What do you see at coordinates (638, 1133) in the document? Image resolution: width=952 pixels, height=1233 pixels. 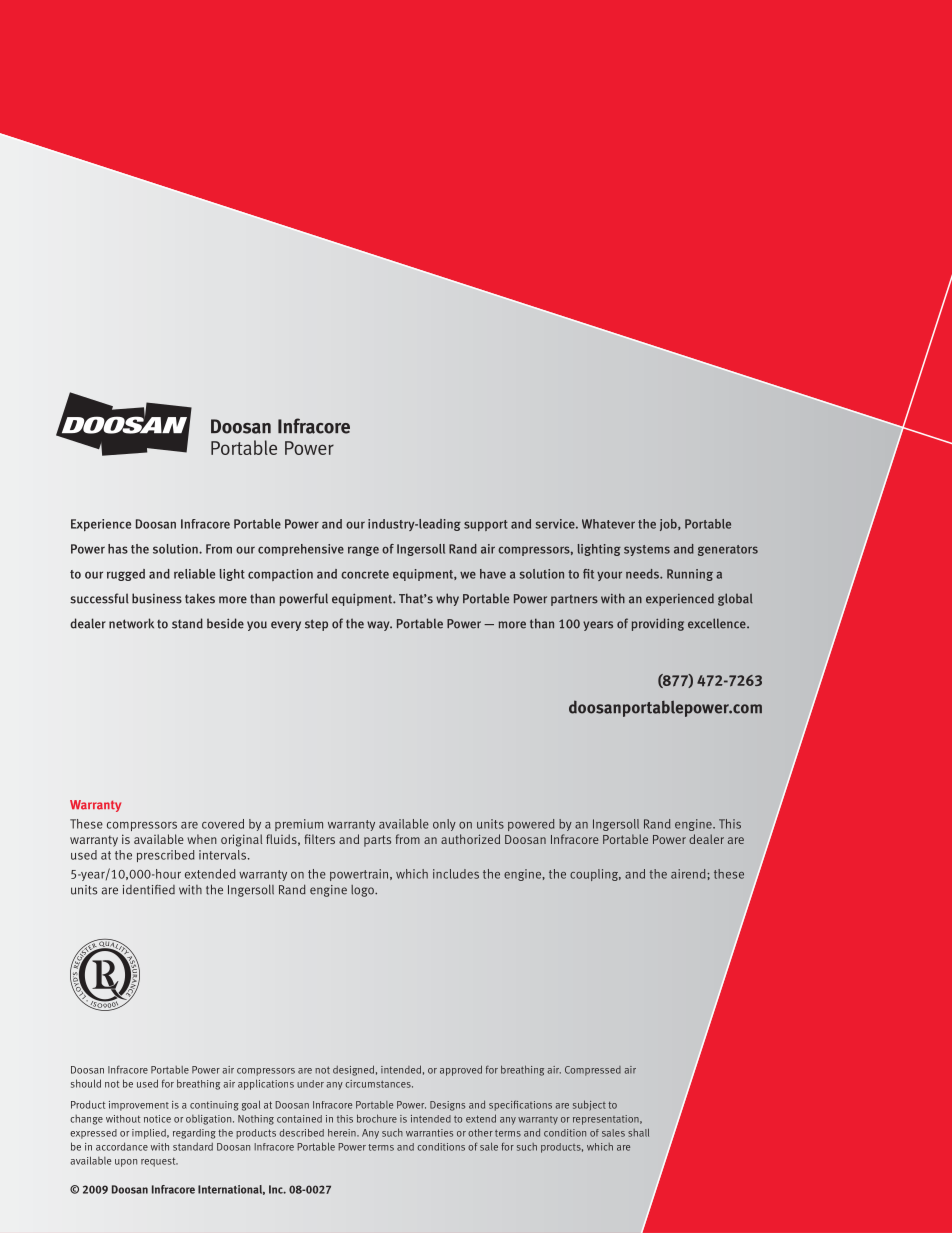 I see `shall` at bounding box center [638, 1133].
